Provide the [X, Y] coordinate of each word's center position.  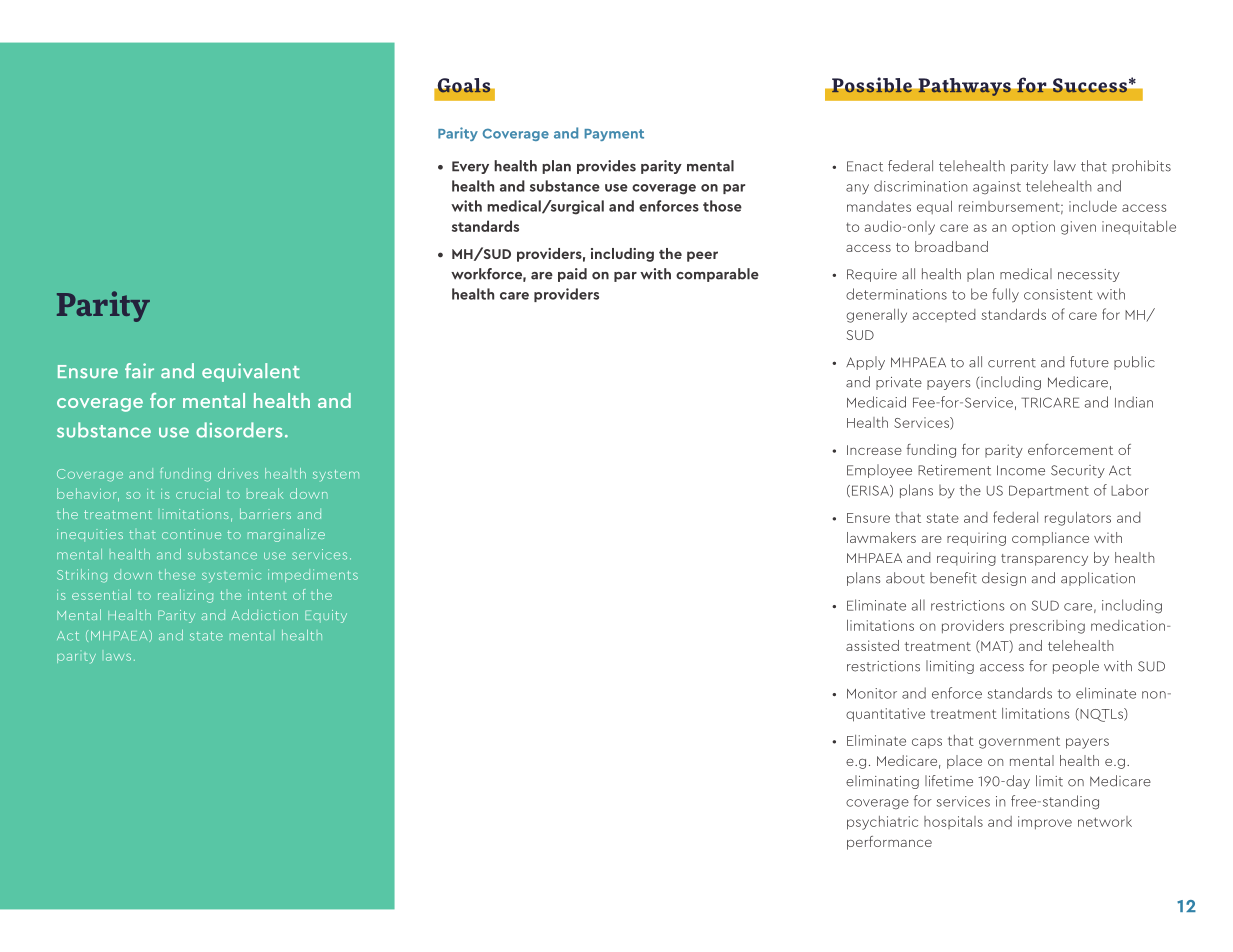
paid [572, 275]
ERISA [870, 491]
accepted [944, 315]
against [997, 187]
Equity [326, 616]
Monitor [872, 693]
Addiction [265, 614]
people [1076, 667]
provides [606, 167]
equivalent [251, 372]
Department [1049, 491]
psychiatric [882, 823]
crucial [198, 493]
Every [470, 167]
